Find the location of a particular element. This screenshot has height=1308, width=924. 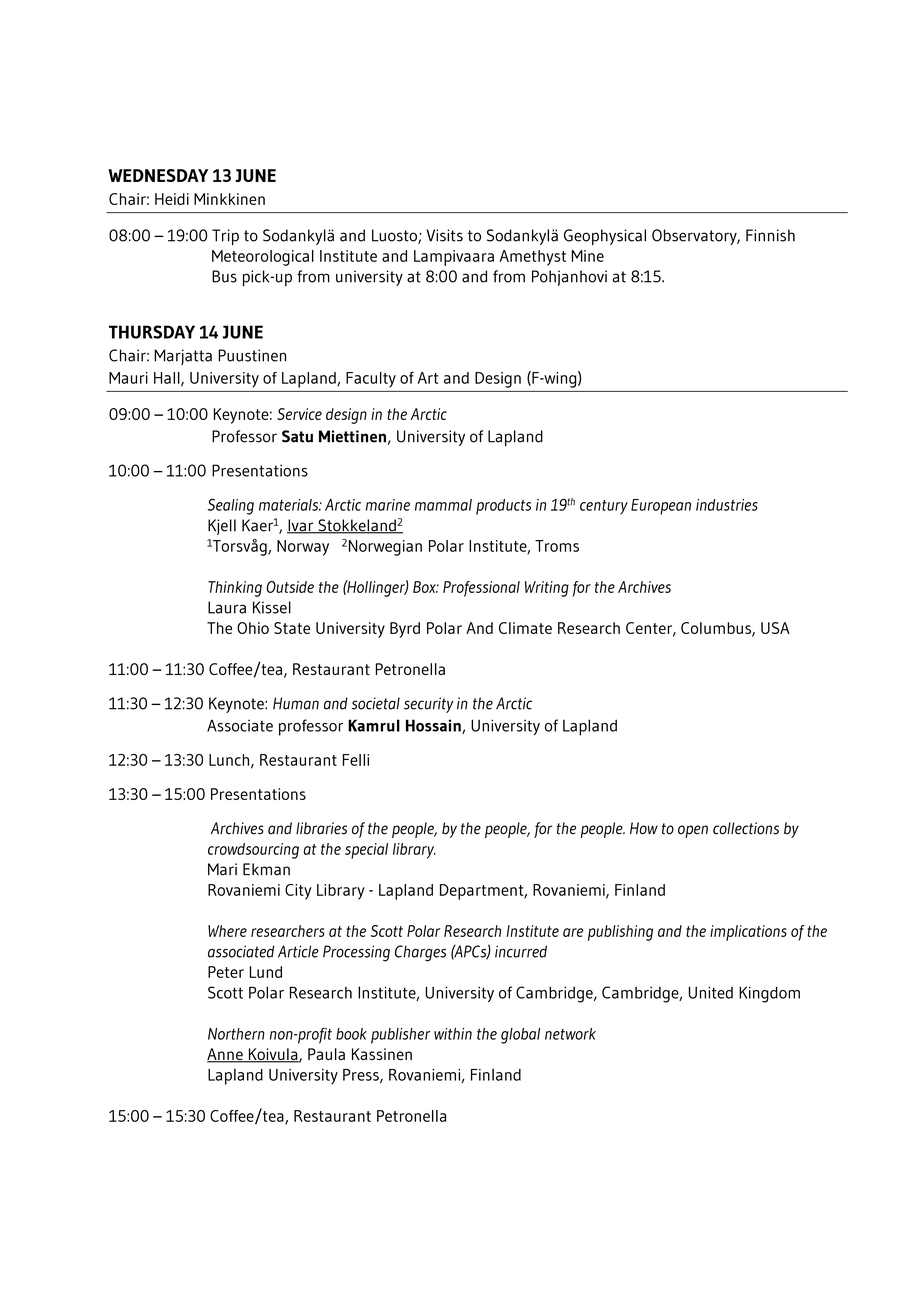

Lunch is located at coordinates (230, 761).
